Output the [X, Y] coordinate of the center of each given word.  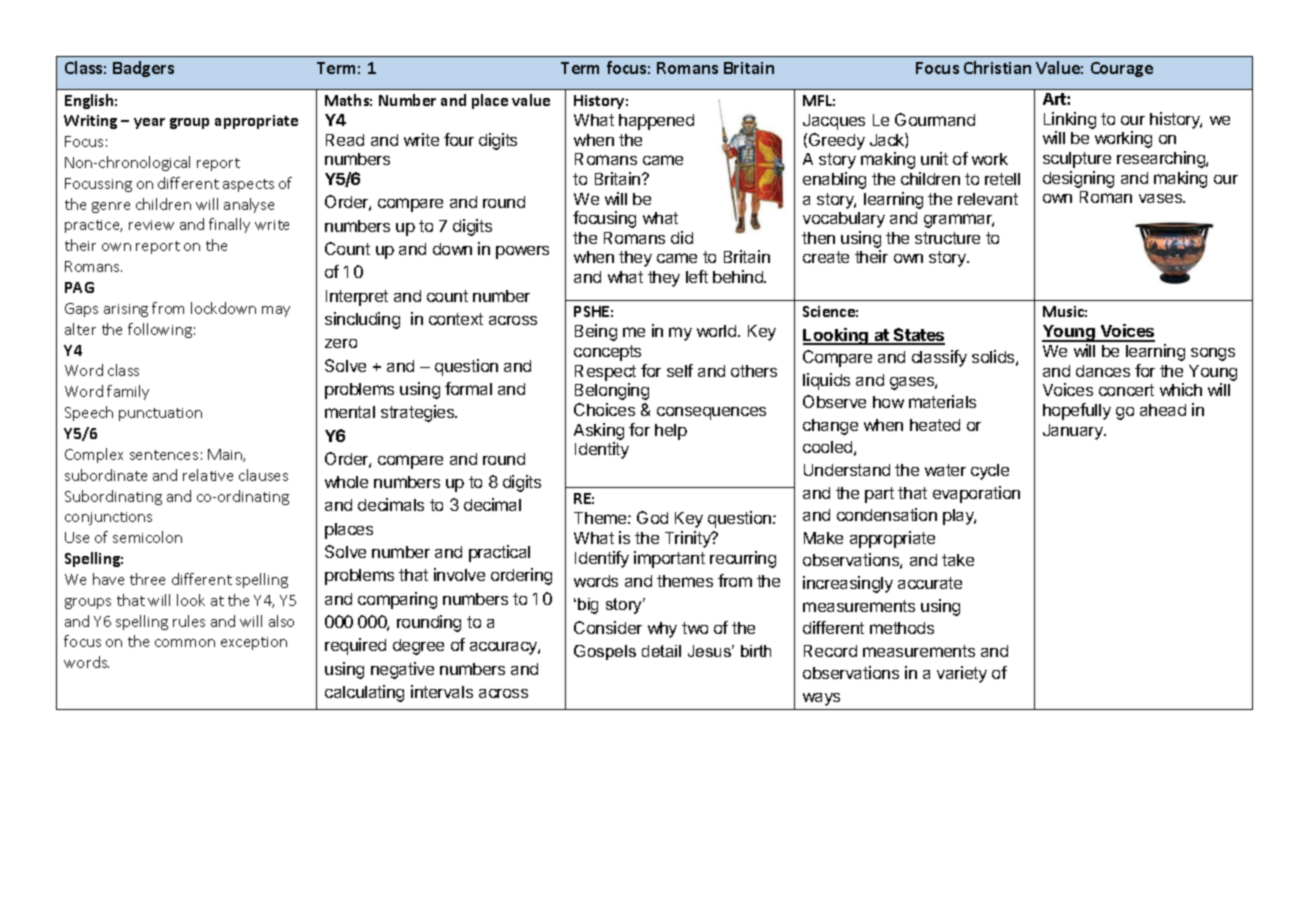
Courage [1122, 69]
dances [1103, 371]
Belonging [612, 391]
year [149, 123]
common [185, 643]
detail [661, 651]
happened [656, 122]
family [128, 392]
